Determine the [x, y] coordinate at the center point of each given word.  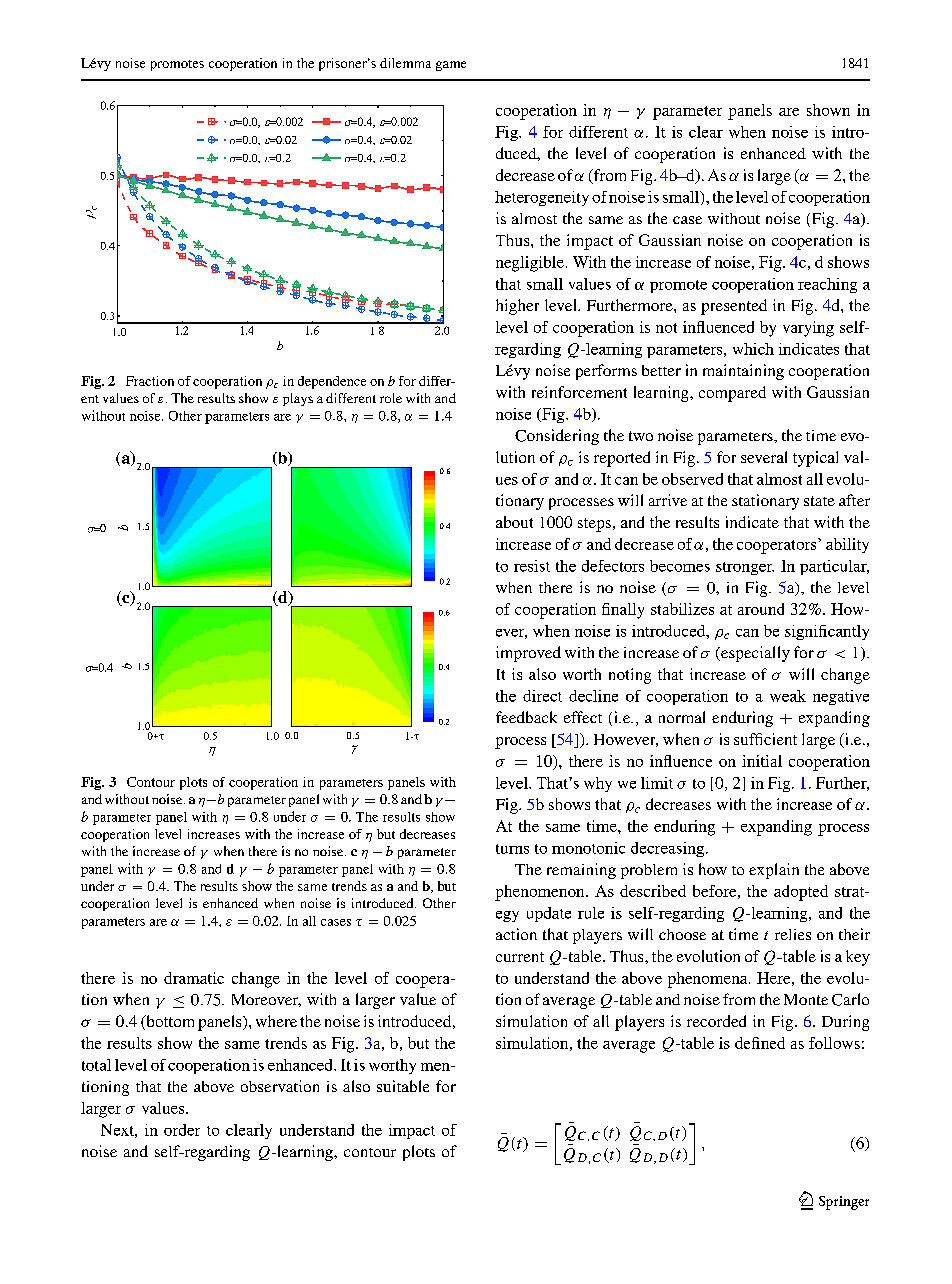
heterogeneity [542, 198]
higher [517, 307]
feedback [526, 717]
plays [298, 399]
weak [788, 696]
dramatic [194, 978]
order [182, 1130]
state [819, 501]
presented [734, 307]
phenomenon [541, 893]
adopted [801, 893]
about [514, 522]
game [451, 66]
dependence [332, 382]
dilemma [405, 63]
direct [542, 696]
